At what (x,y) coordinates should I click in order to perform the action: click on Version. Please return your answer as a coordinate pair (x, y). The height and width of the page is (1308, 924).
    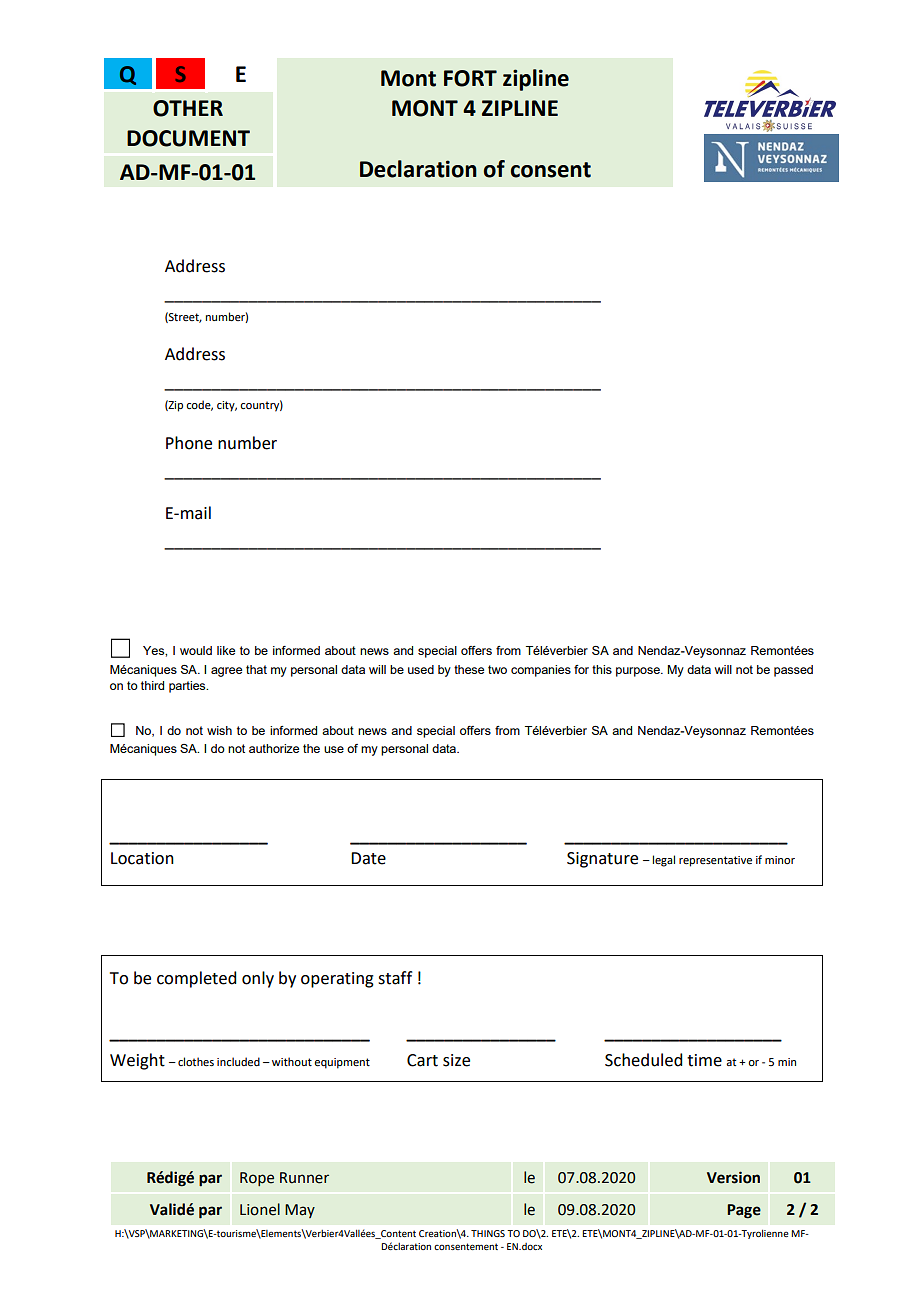
    Looking at the image, I should click on (733, 1177).
